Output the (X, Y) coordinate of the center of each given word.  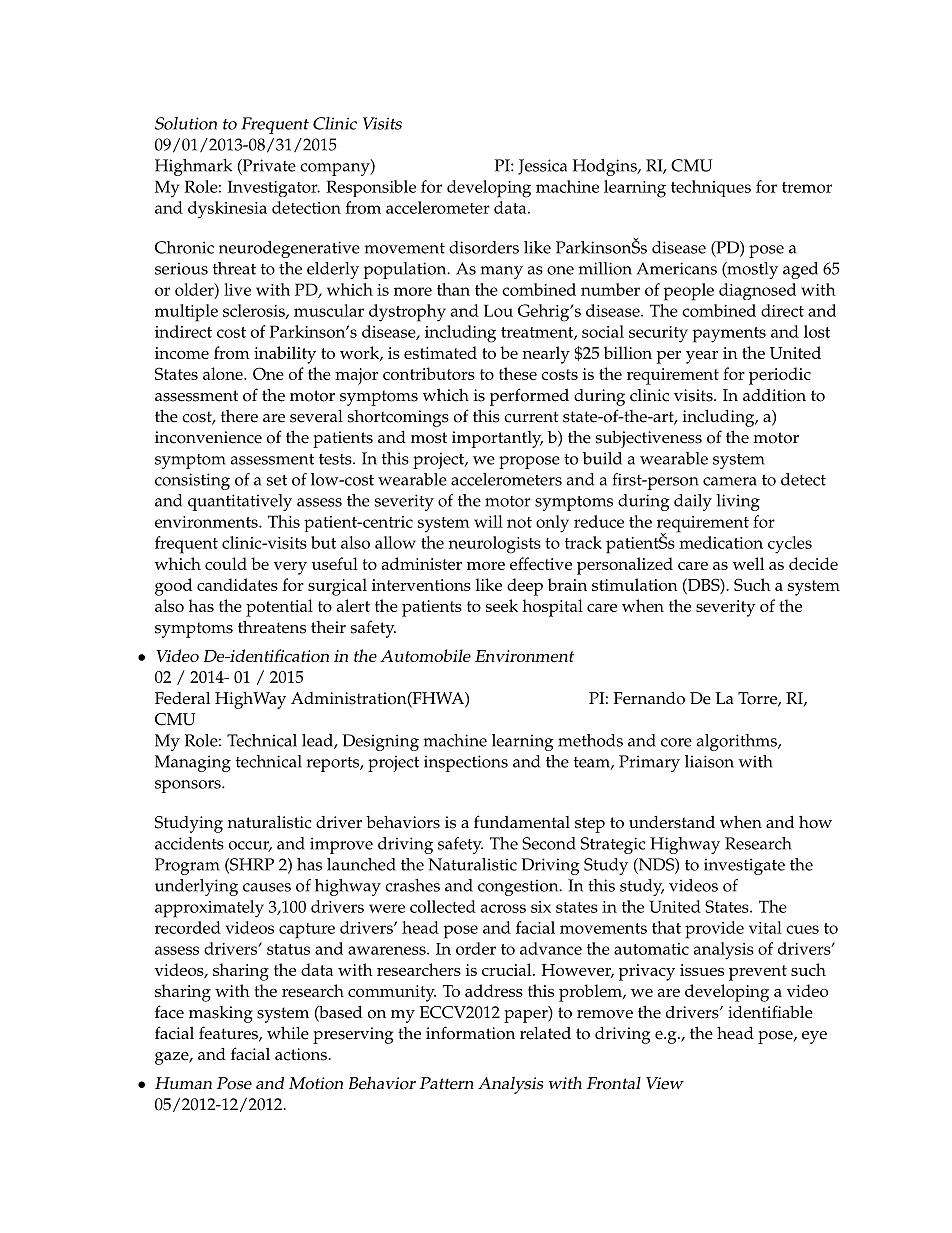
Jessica (542, 167)
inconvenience (208, 437)
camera (730, 481)
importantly (497, 439)
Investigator (274, 188)
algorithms (738, 742)
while (288, 1033)
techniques (711, 188)
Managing (193, 763)
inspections (466, 763)
